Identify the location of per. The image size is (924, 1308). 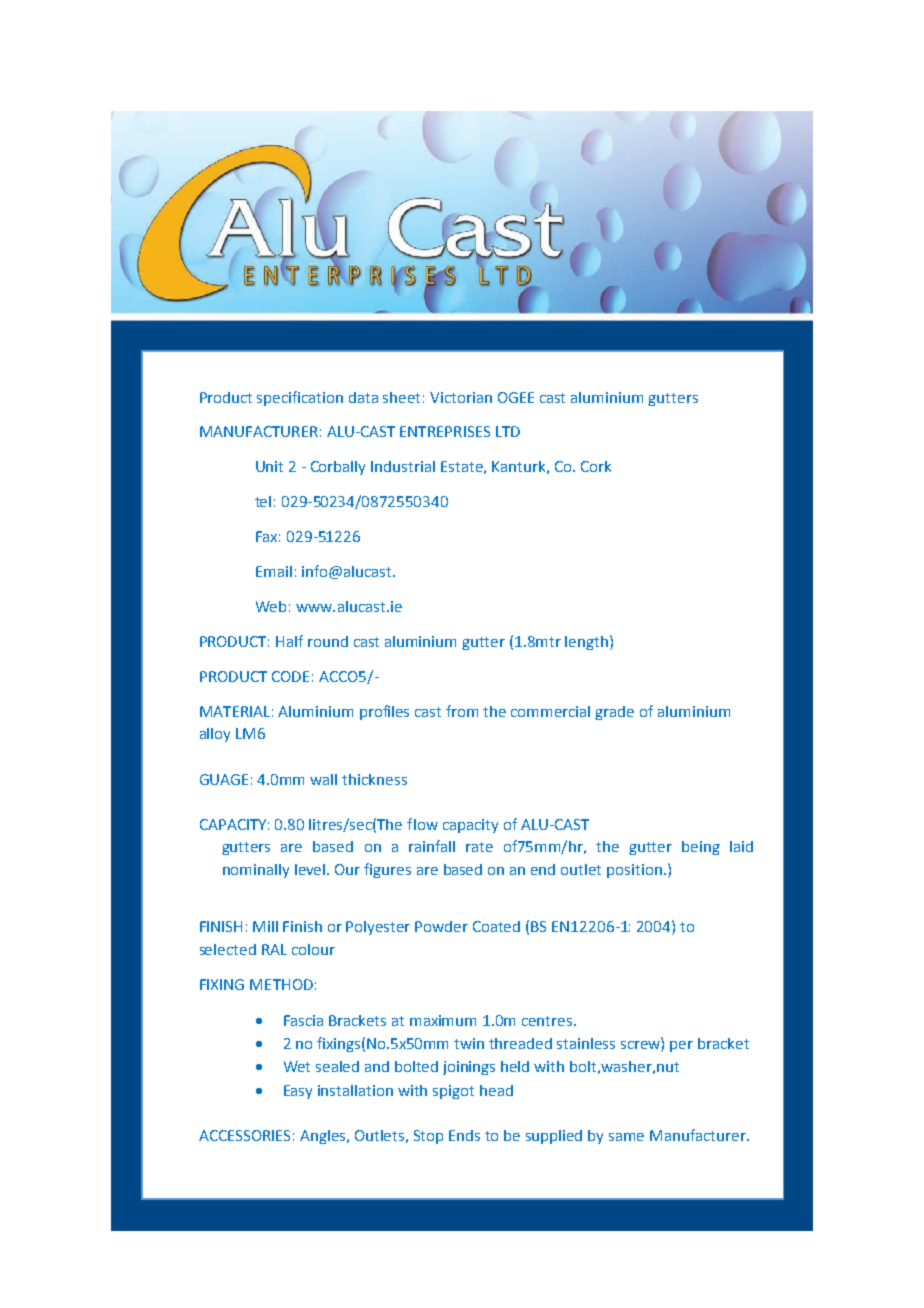
(681, 1046).
